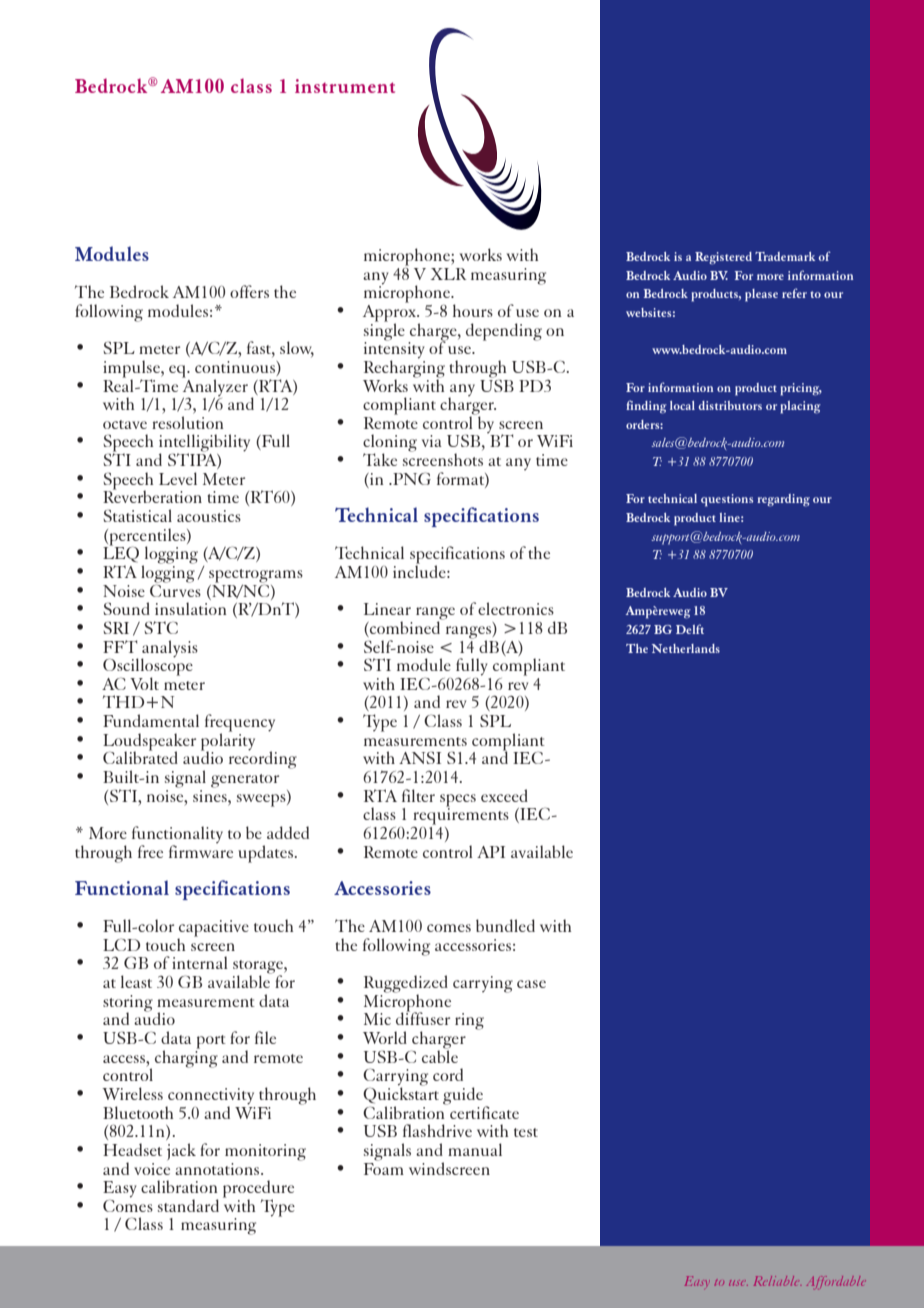 The width and height of the screenshot is (924, 1308). I want to click on distributors, so click(730, 405).
